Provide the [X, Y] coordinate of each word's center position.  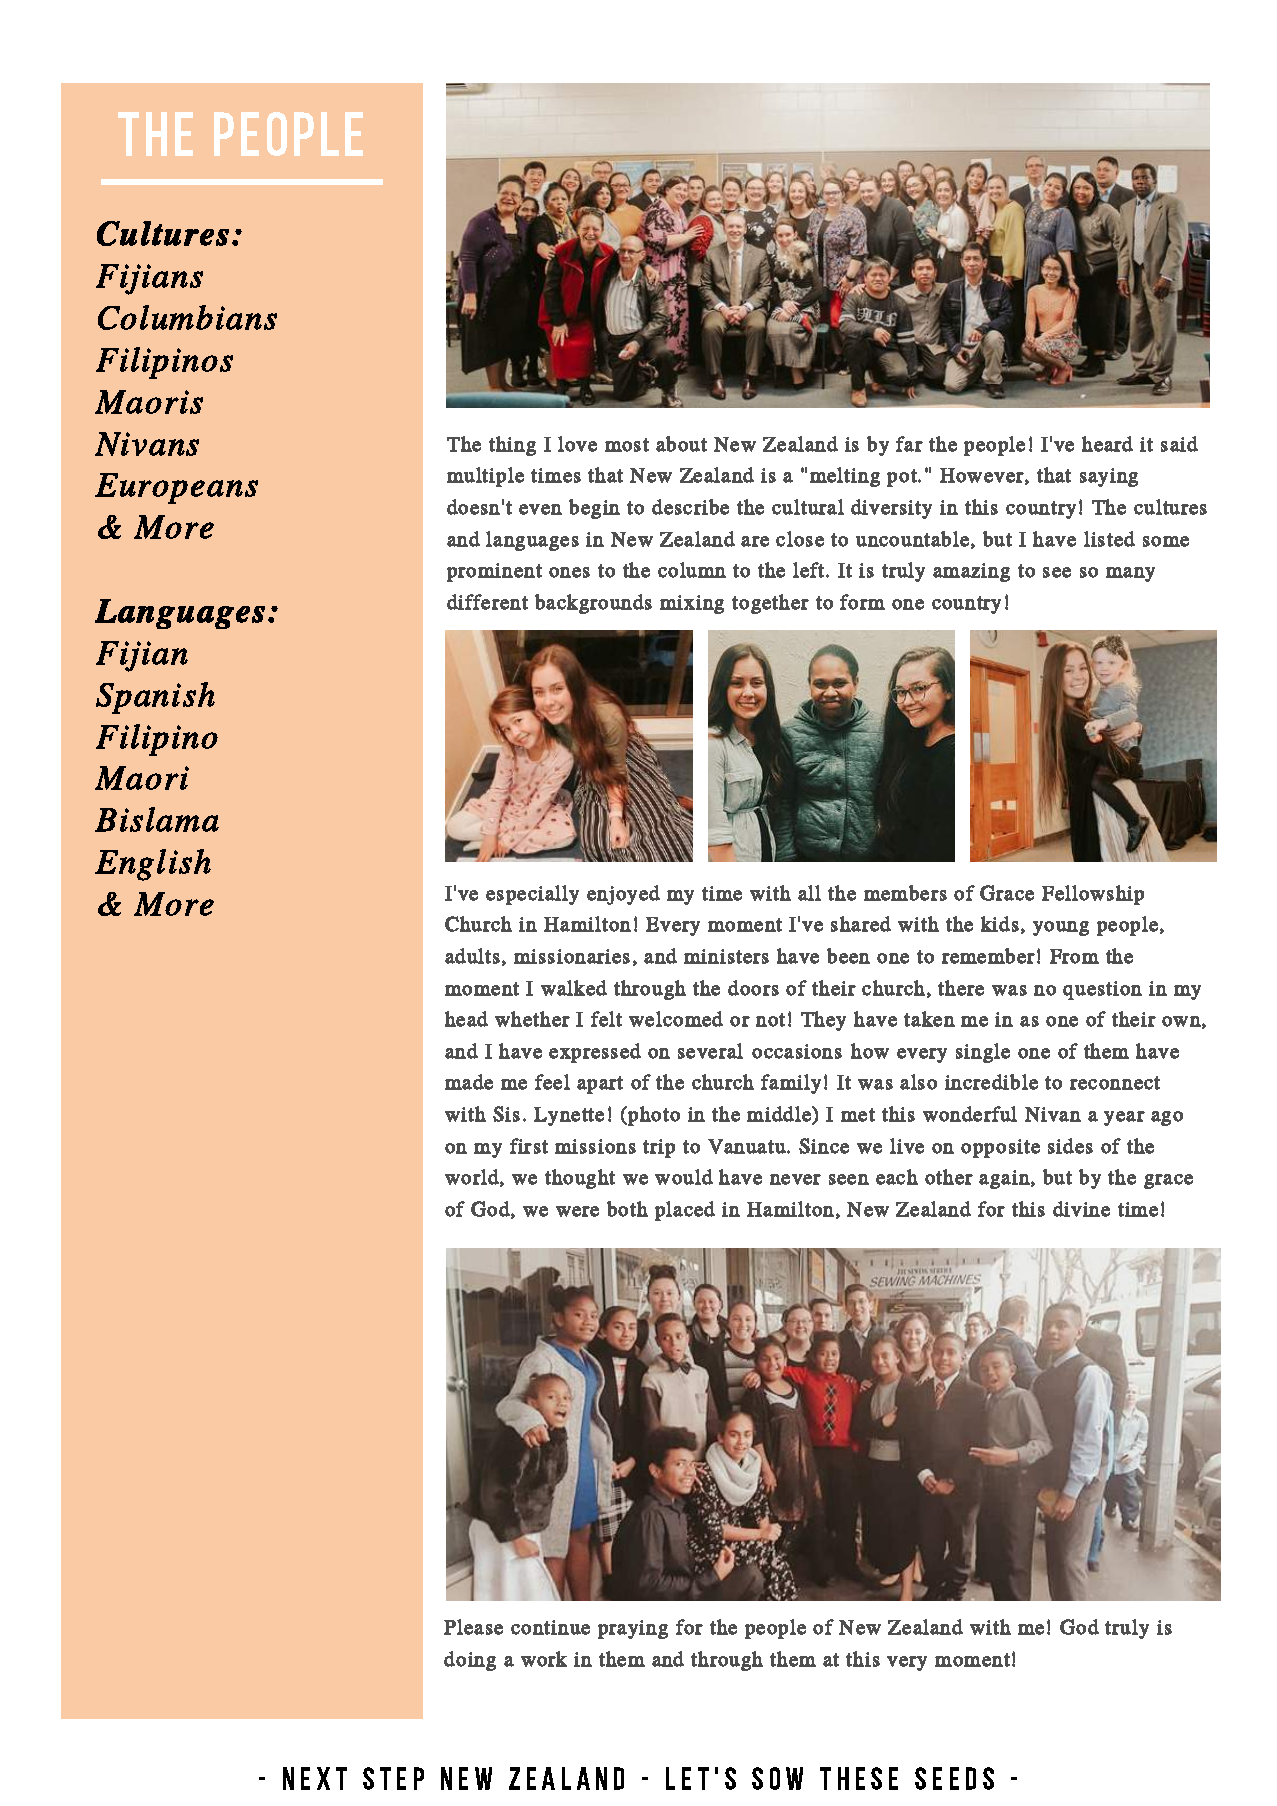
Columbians [187, 317]
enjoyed [623, 895]
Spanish [155, 698]
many [1130, 574]
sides [1070, 1146]
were [577, 1211]
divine [1081, 1209]
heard [1107, 444]
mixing [692, 604]
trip [659, 1148]
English [153, 865]
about [681, 444]
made [469, 1082]
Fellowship [1093, 895]
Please [473, 1627]
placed [685, 1211]
